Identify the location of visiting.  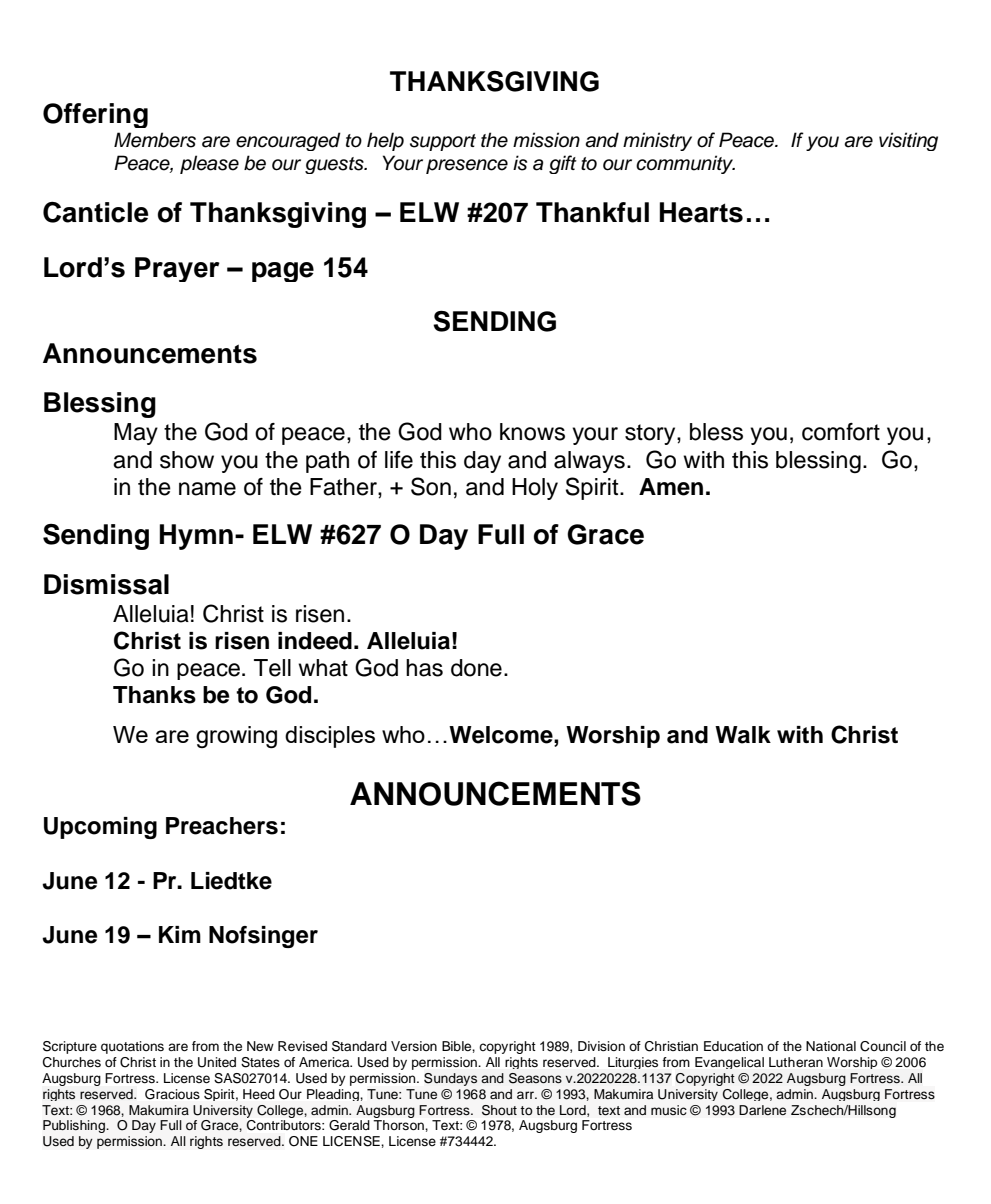
(908, 141).
